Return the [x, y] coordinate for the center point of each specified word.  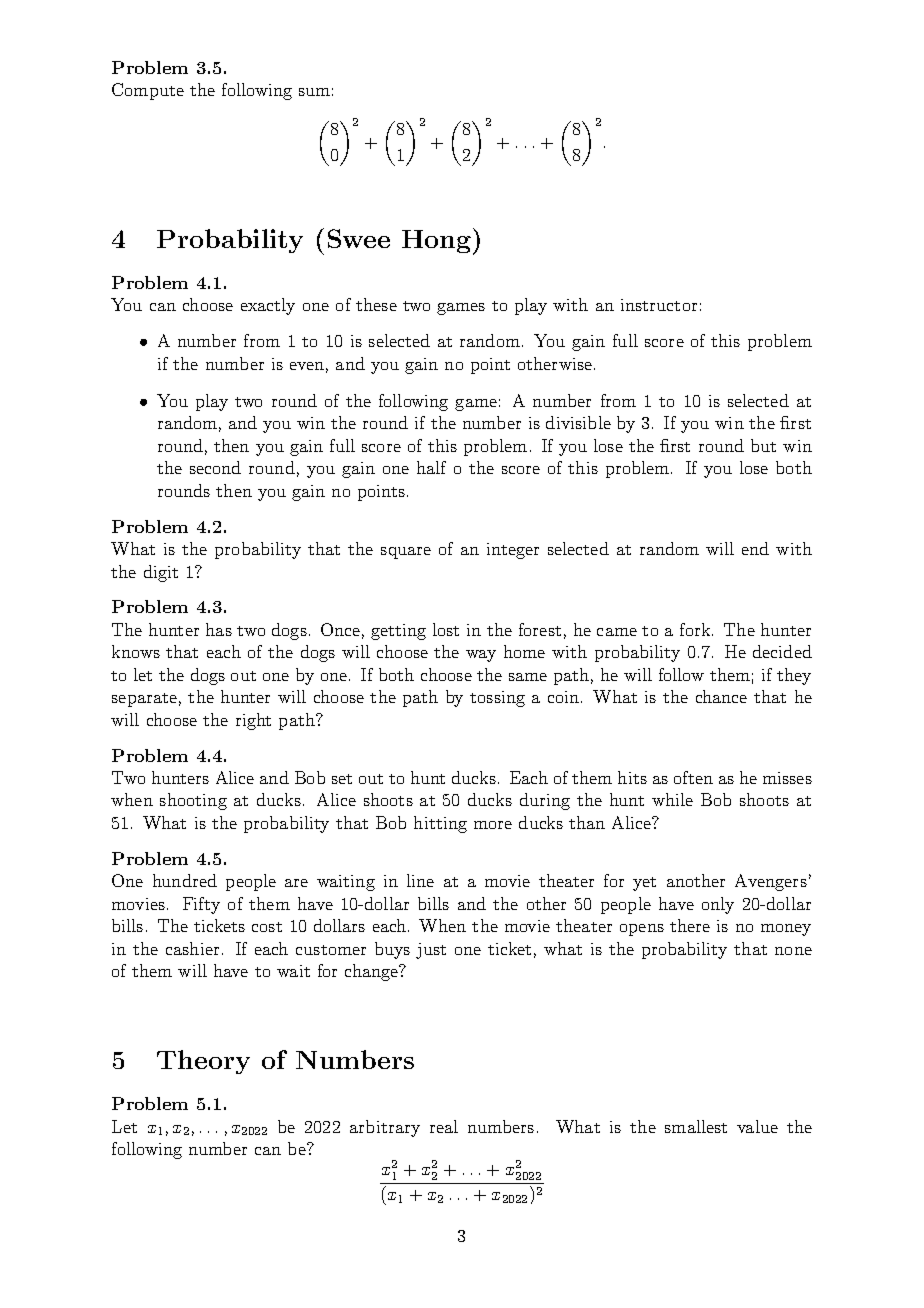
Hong [436, 241]
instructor [659, 305]
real [444, 1126]
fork [696, 629]
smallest [696, 1126]
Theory [203, 1062]
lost [446, 629]
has [219, 629]
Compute [148, 91]
